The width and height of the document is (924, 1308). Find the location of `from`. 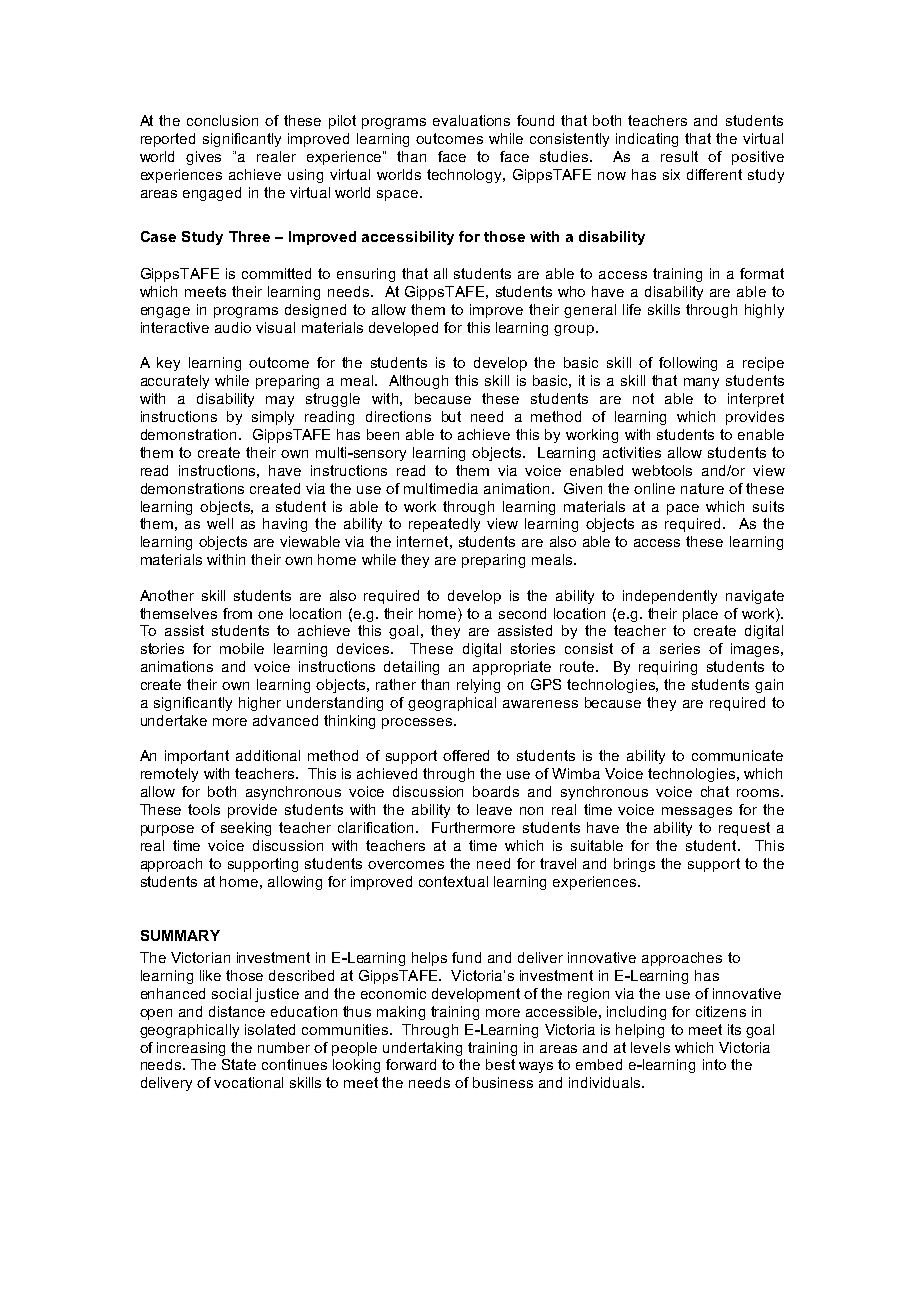

from is located at coordinates (237, 613).
